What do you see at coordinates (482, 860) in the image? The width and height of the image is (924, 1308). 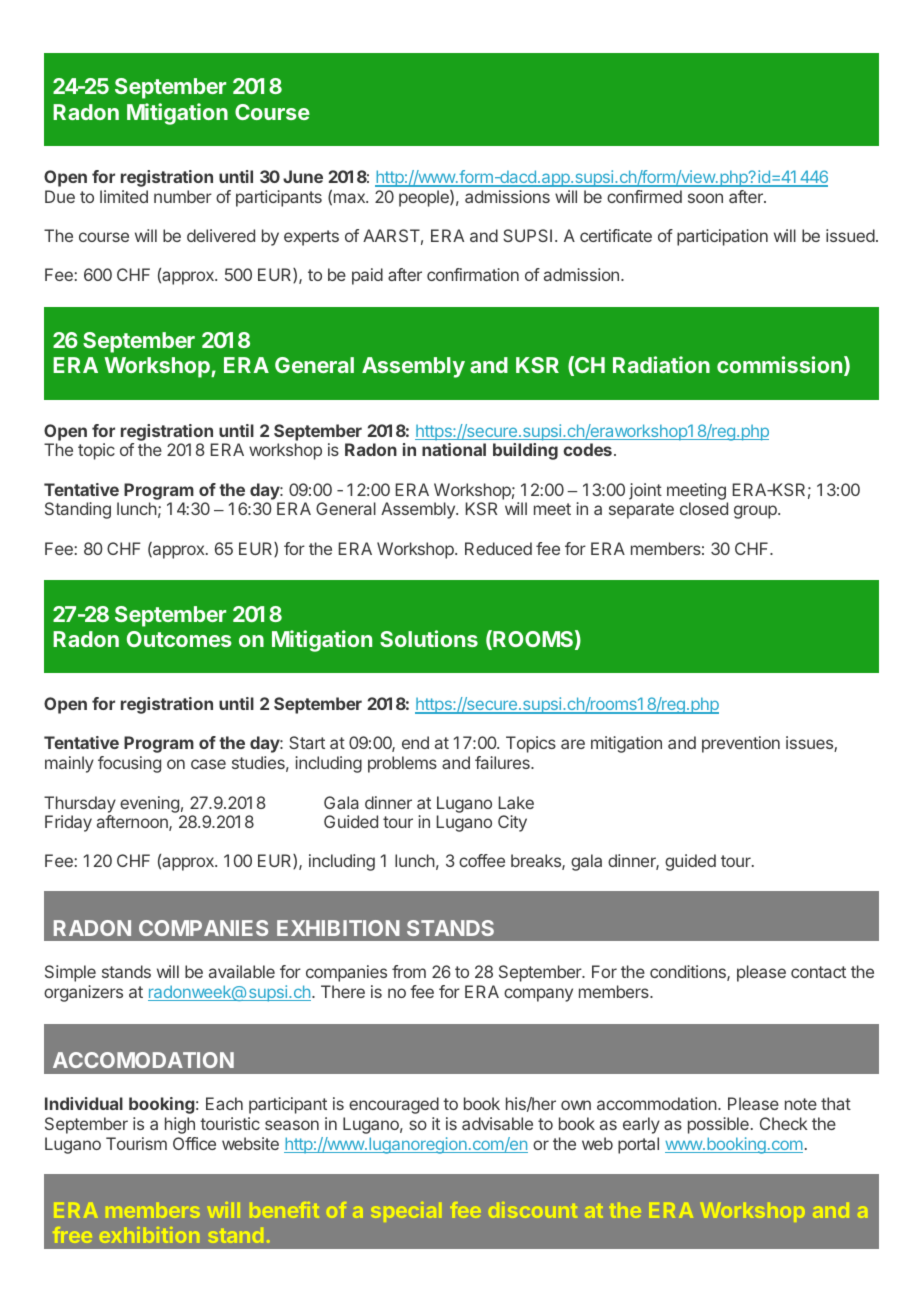 I see `coffee` at bounding box center [482, 860].
